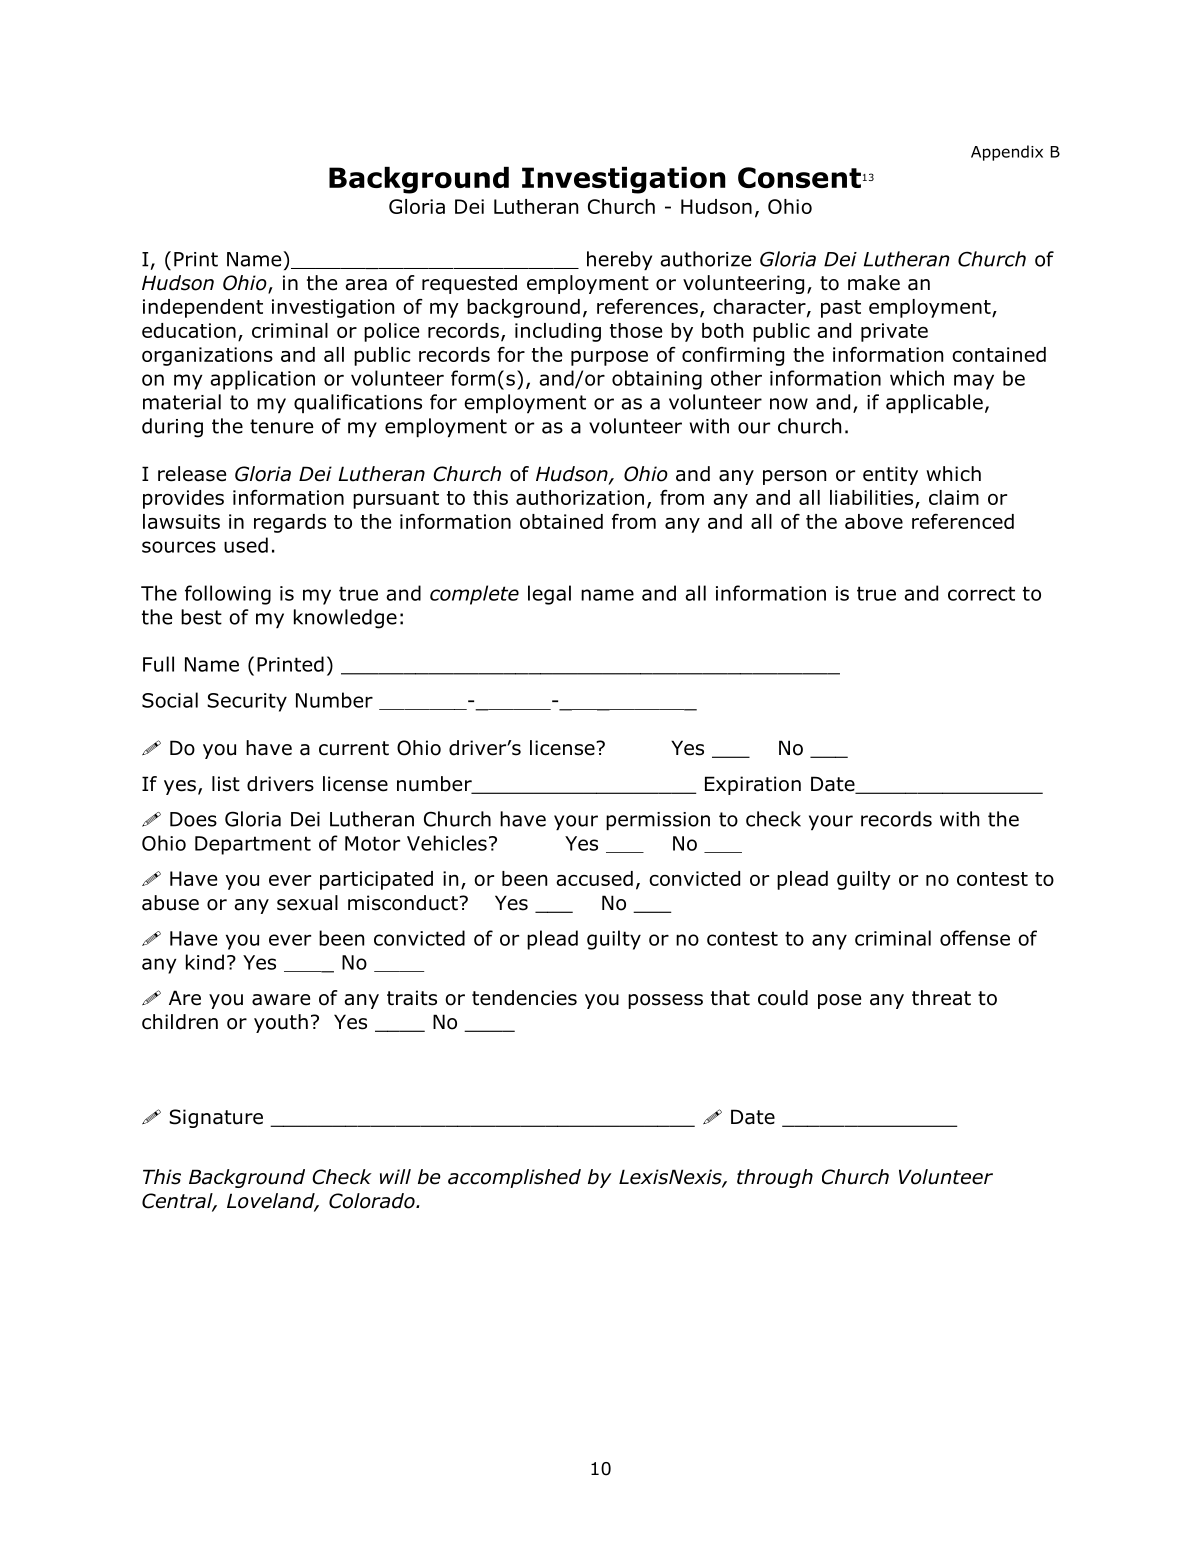  Describe the element at coordinates (981, 593) in the screenshot. I see `correct` at that location.
